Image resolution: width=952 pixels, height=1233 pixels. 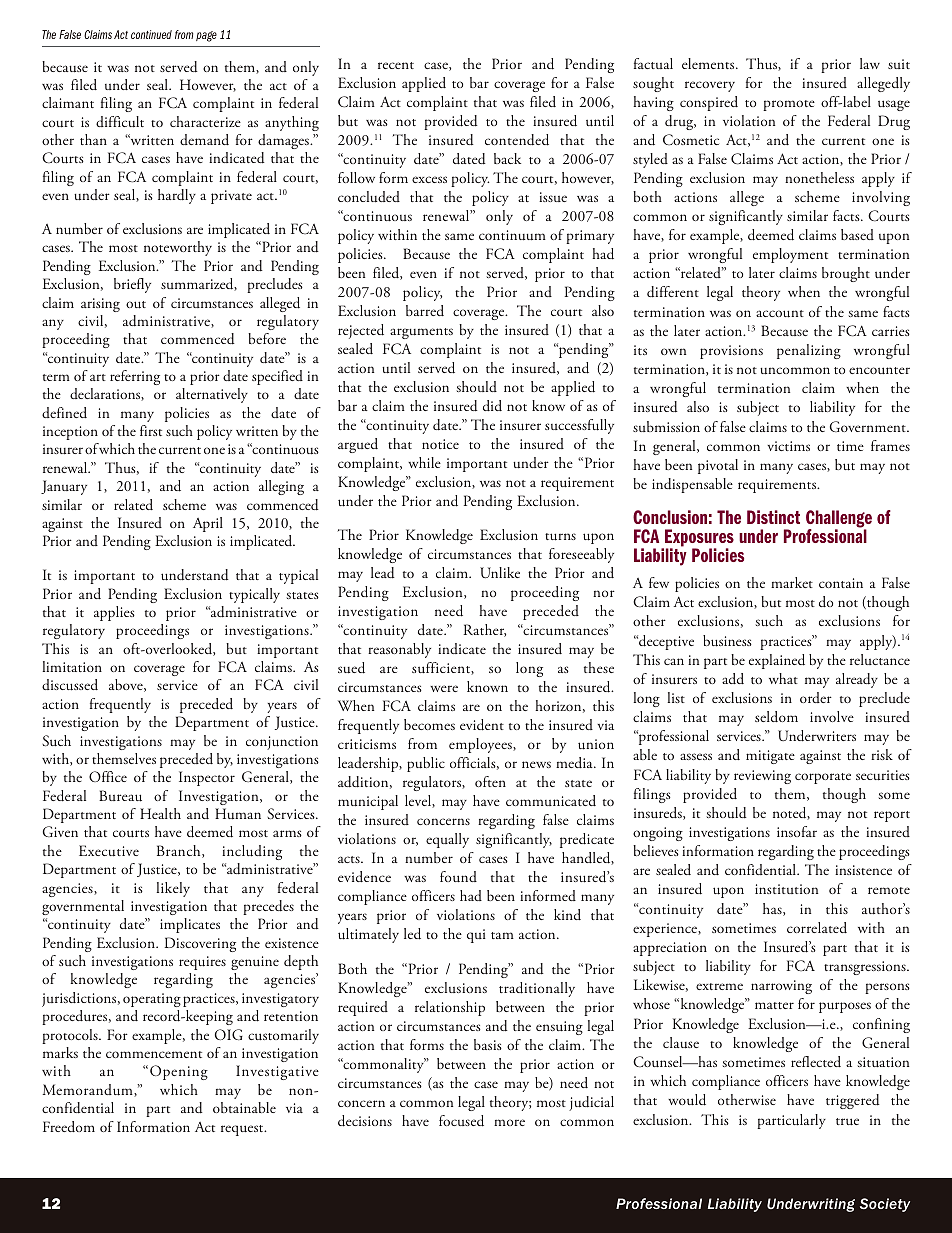 I want to click on recent, so click(x=396, y=65).
